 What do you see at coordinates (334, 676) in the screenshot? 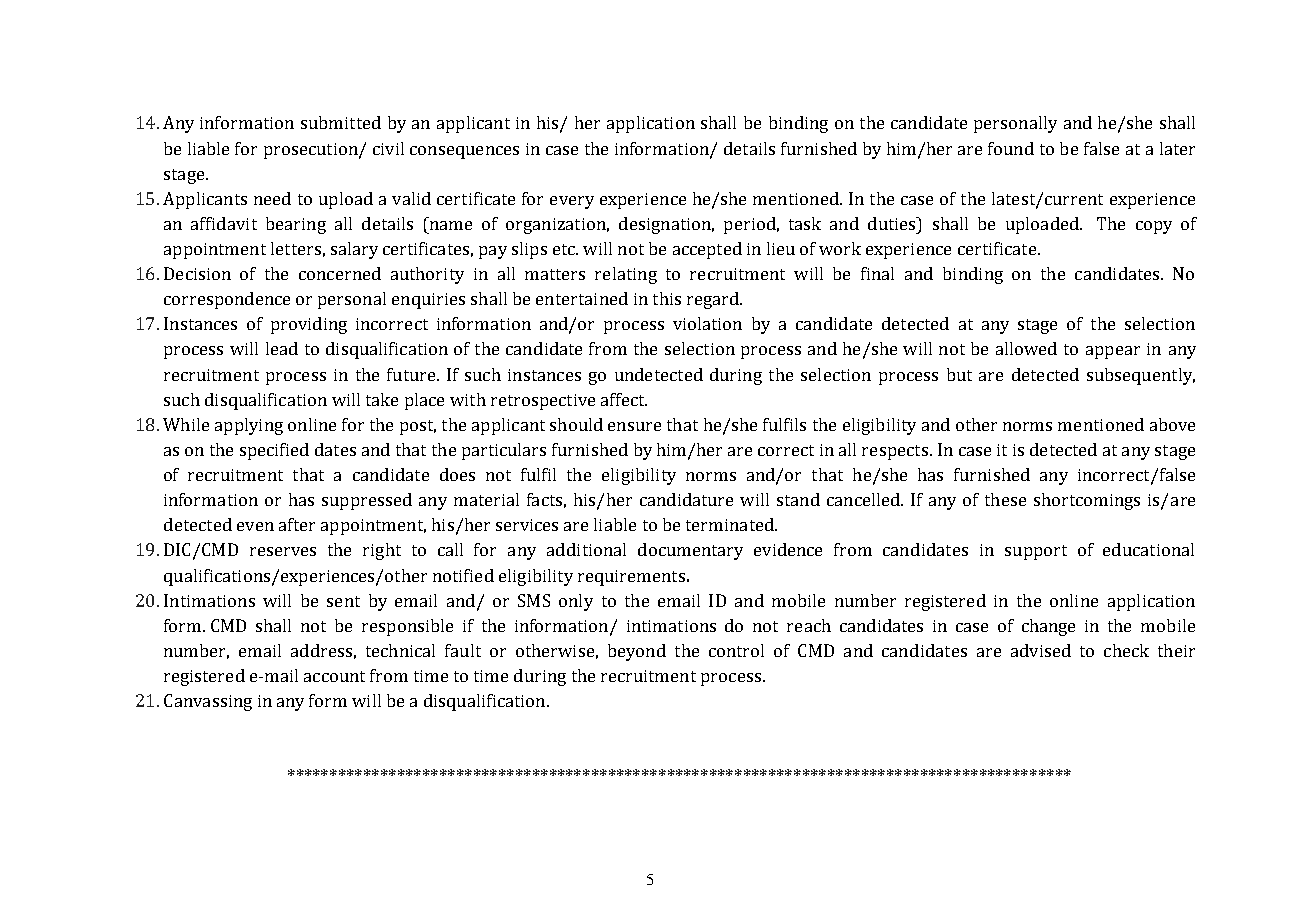
I see `account` at bounding box center [334, 676].
